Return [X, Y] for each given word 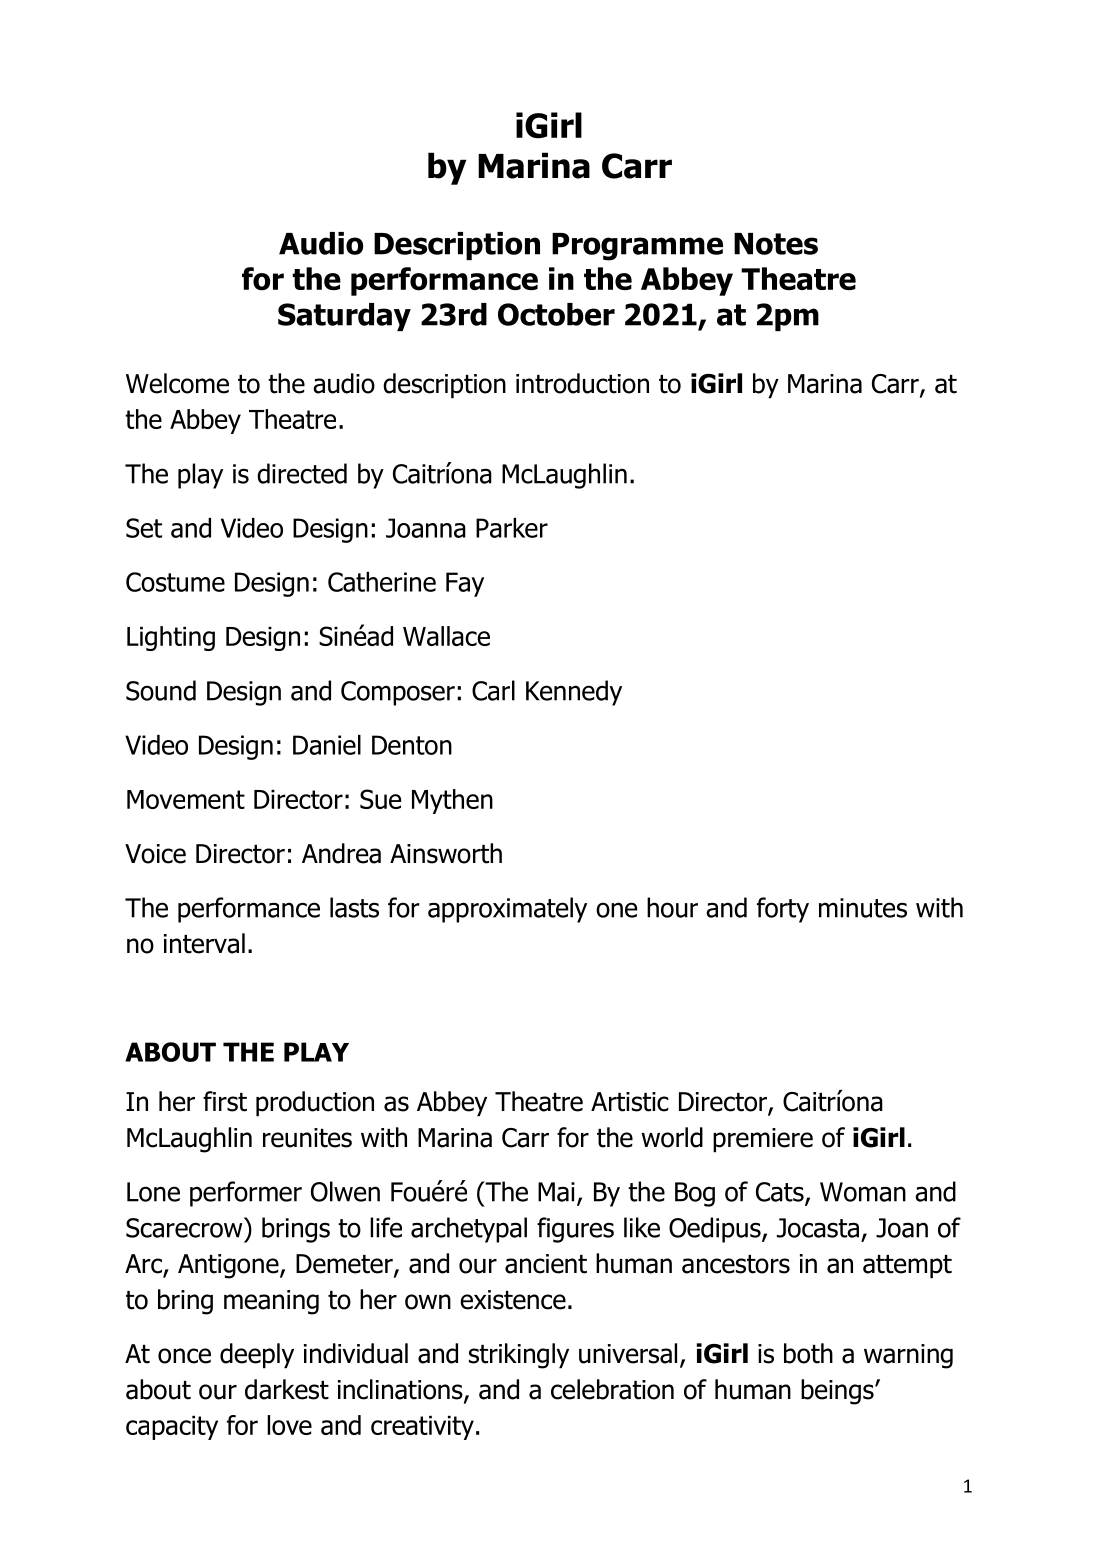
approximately [507, 910]
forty [783, 910]
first [225, 1101]
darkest [287, 1389]
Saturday [344, 317]
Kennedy [574, 693]
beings [838, 1392]
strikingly [519, 1356]
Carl [493, 690]
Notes [776, 244]
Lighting [171, 638]
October [556, 314]
